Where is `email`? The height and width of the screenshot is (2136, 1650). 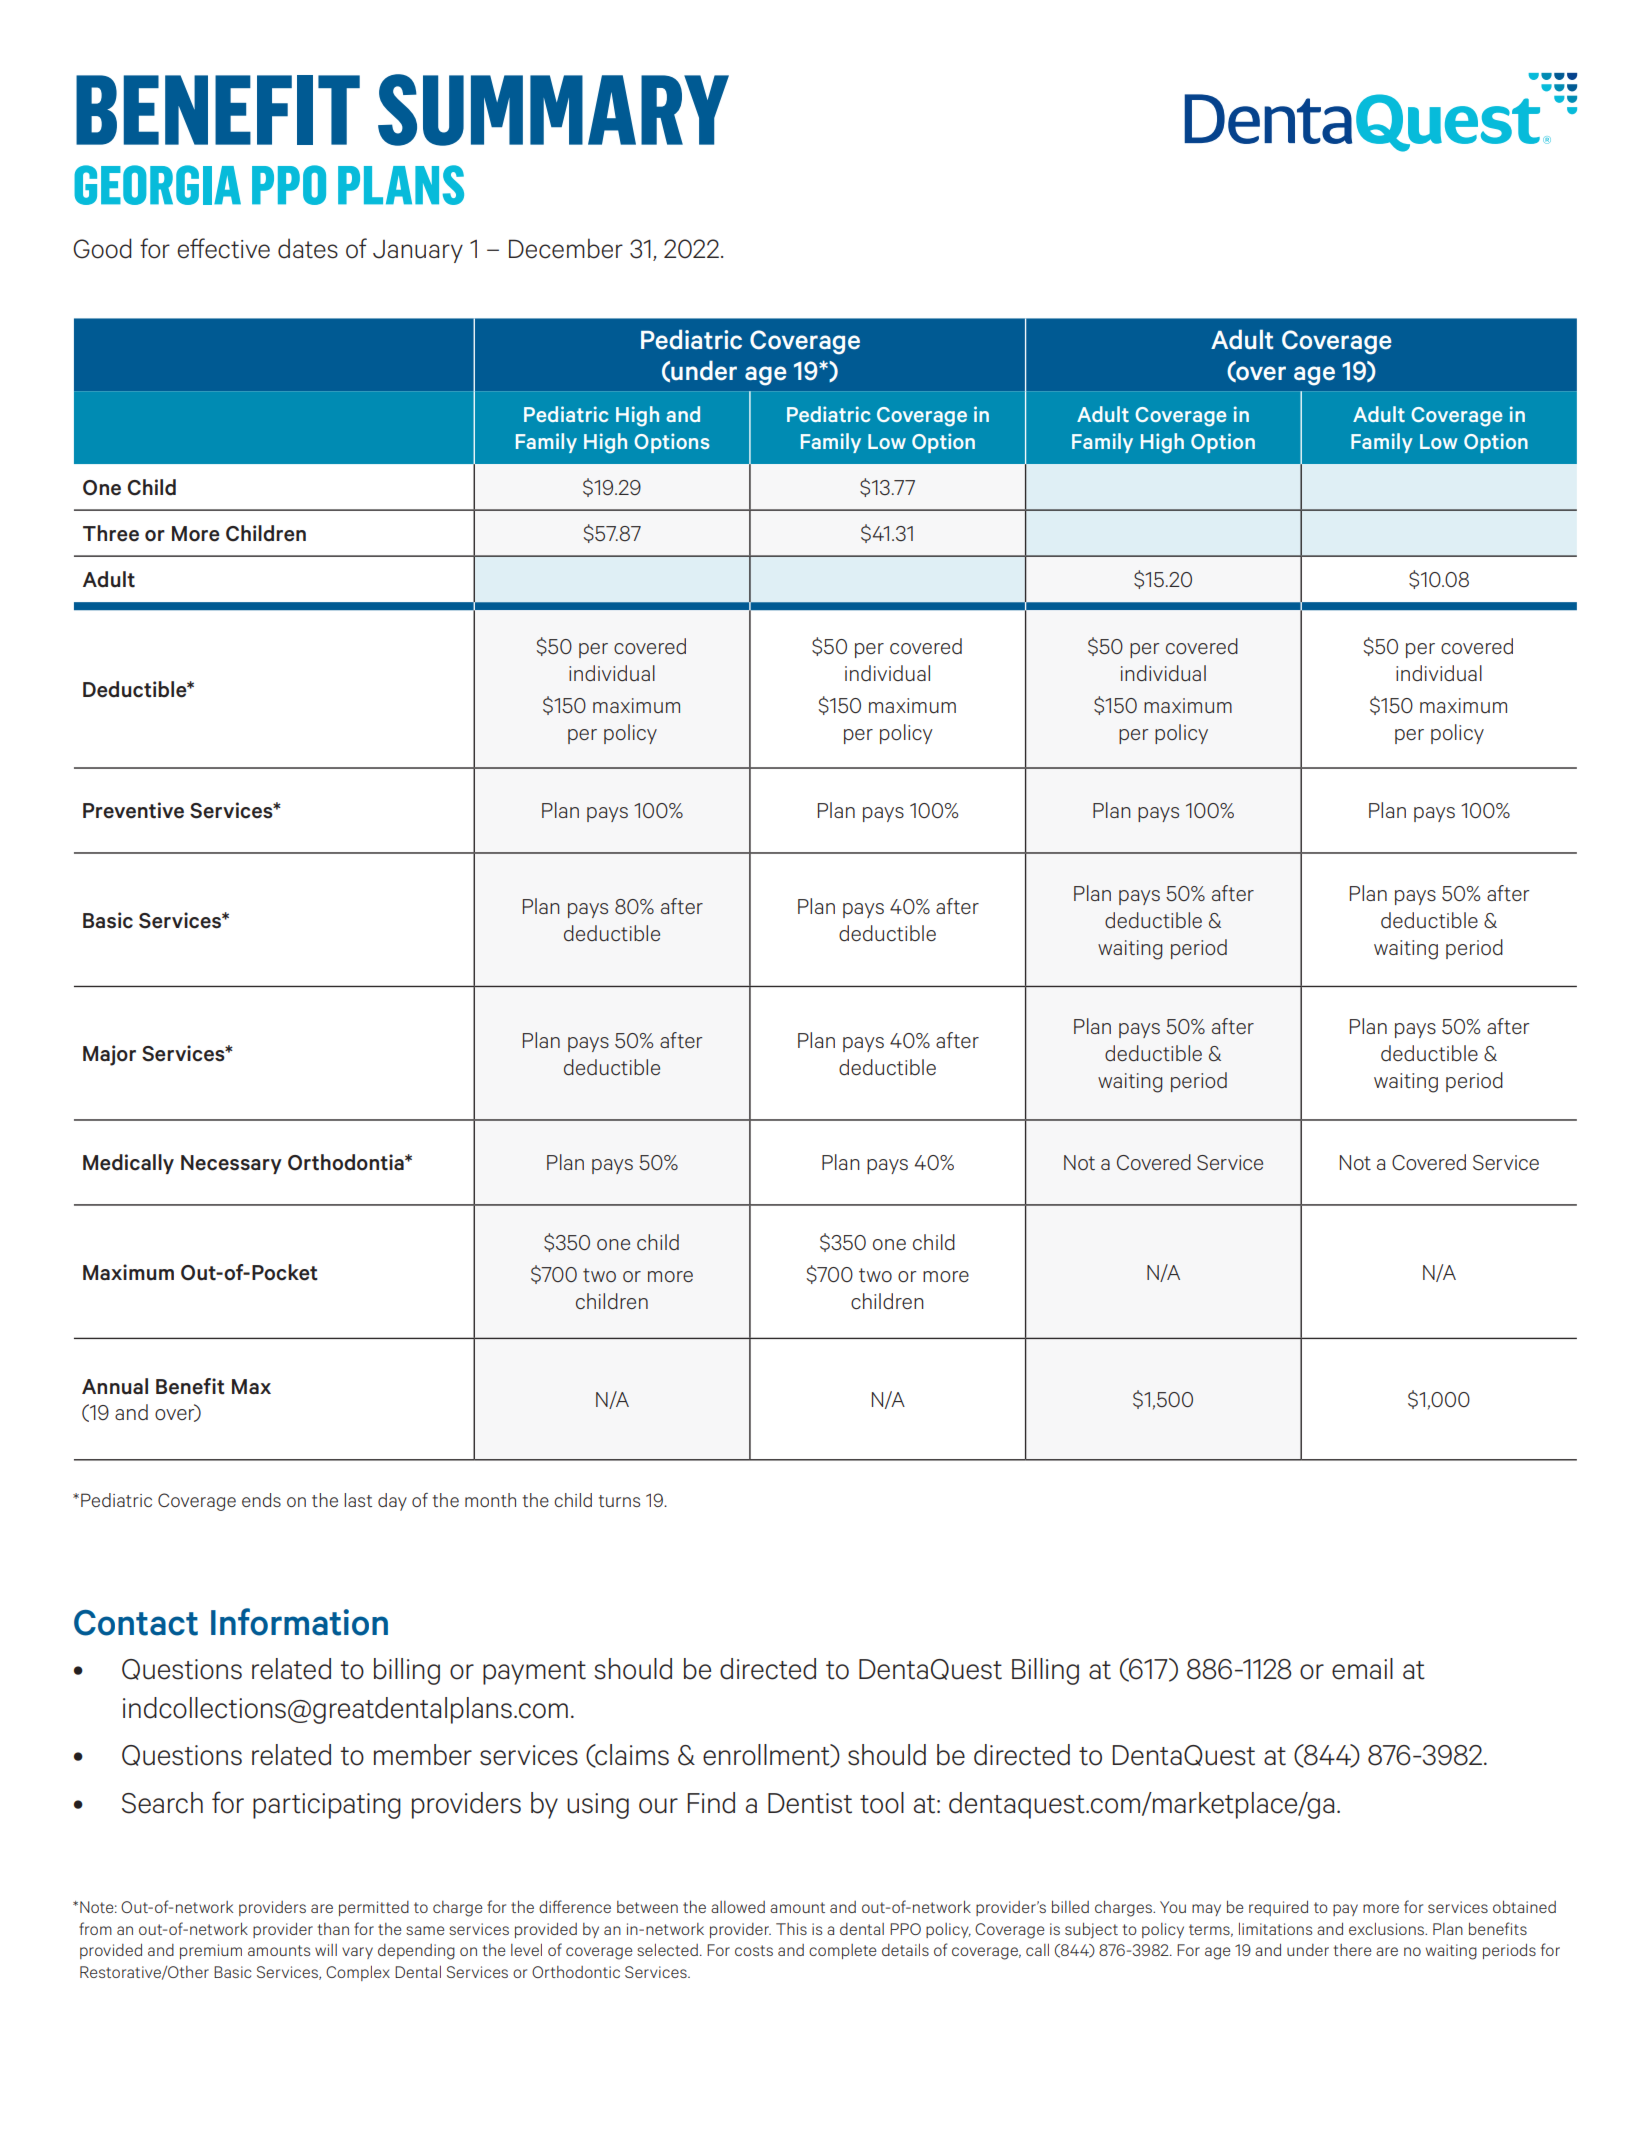
email is located at coordinates (1362, 1669).
